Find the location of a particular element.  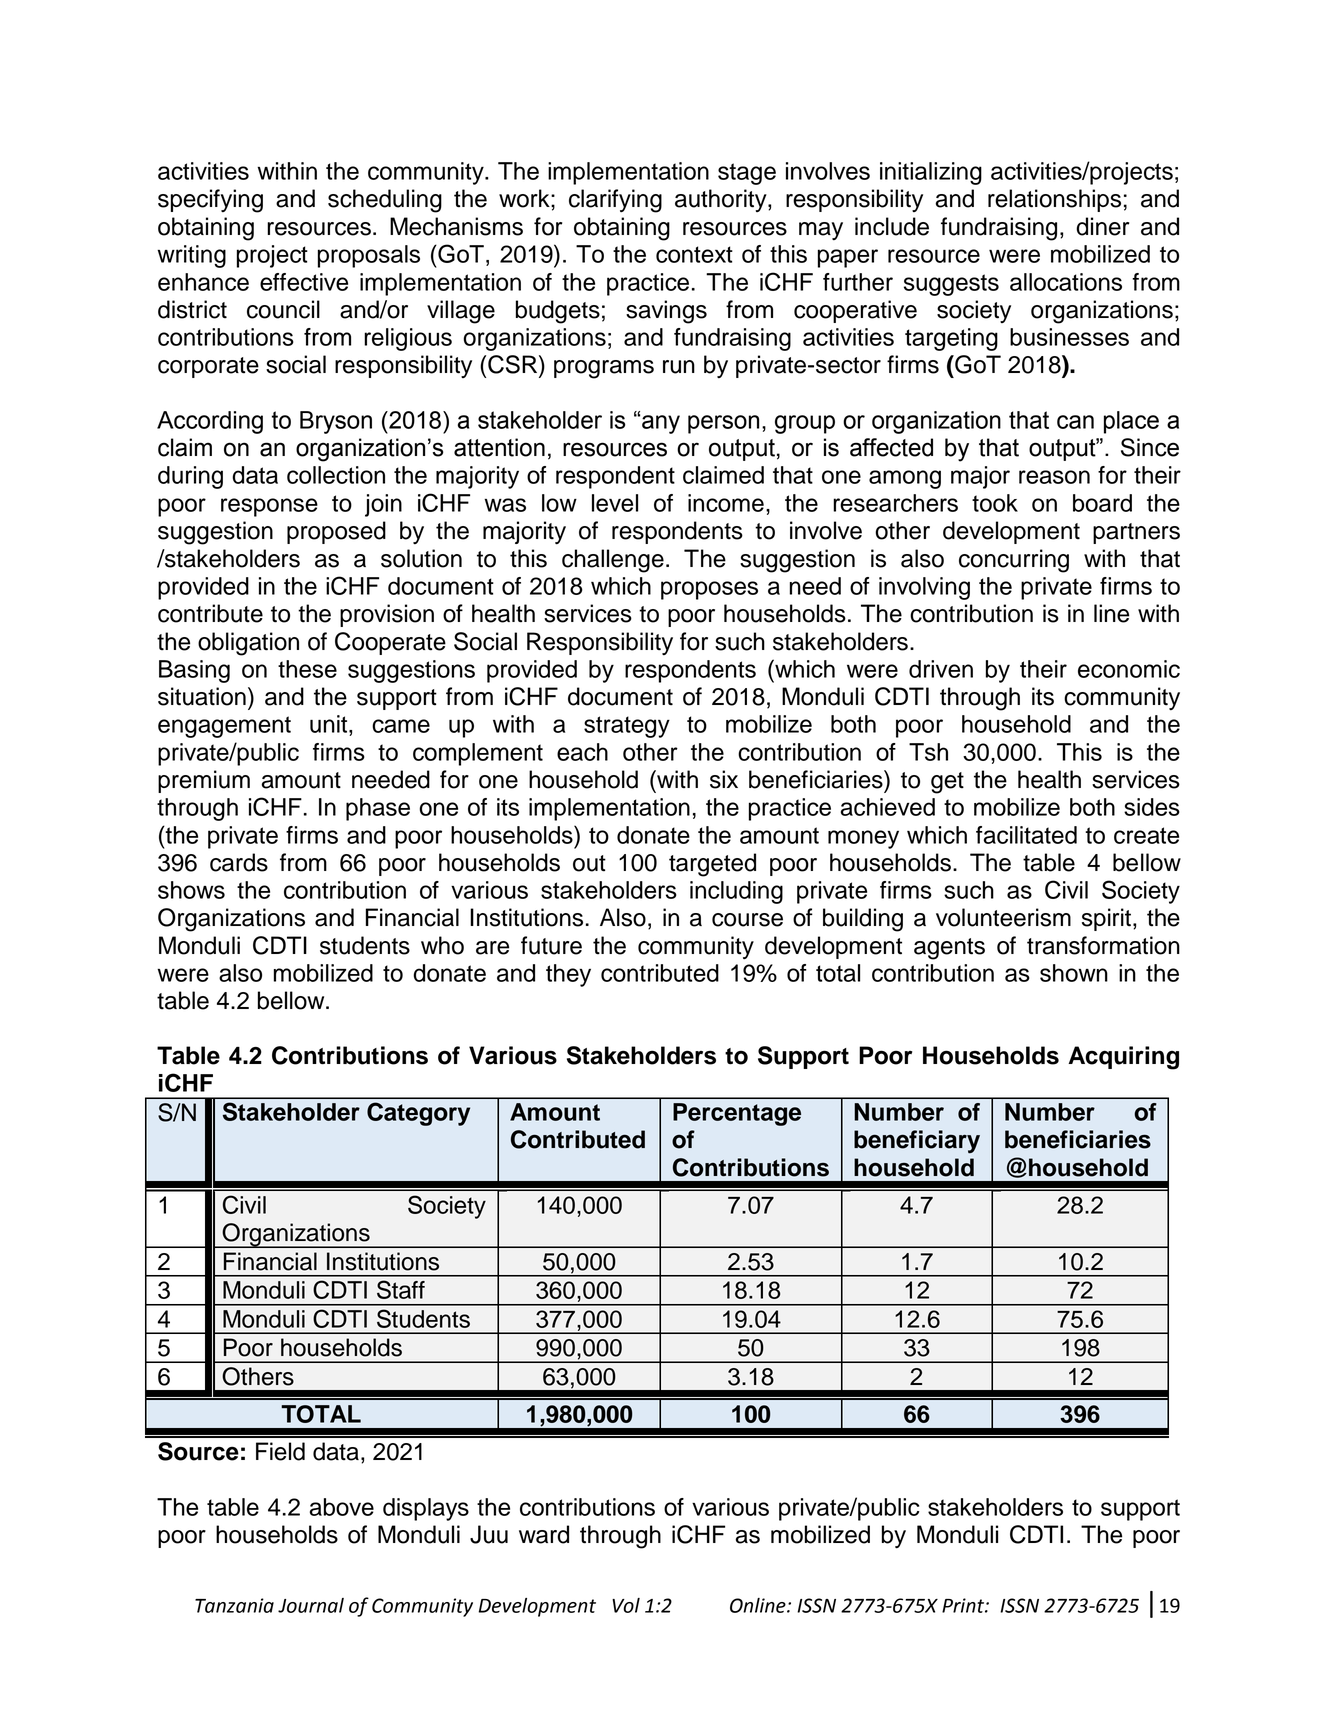

facilitated is located at coordinates (1026, 835).
